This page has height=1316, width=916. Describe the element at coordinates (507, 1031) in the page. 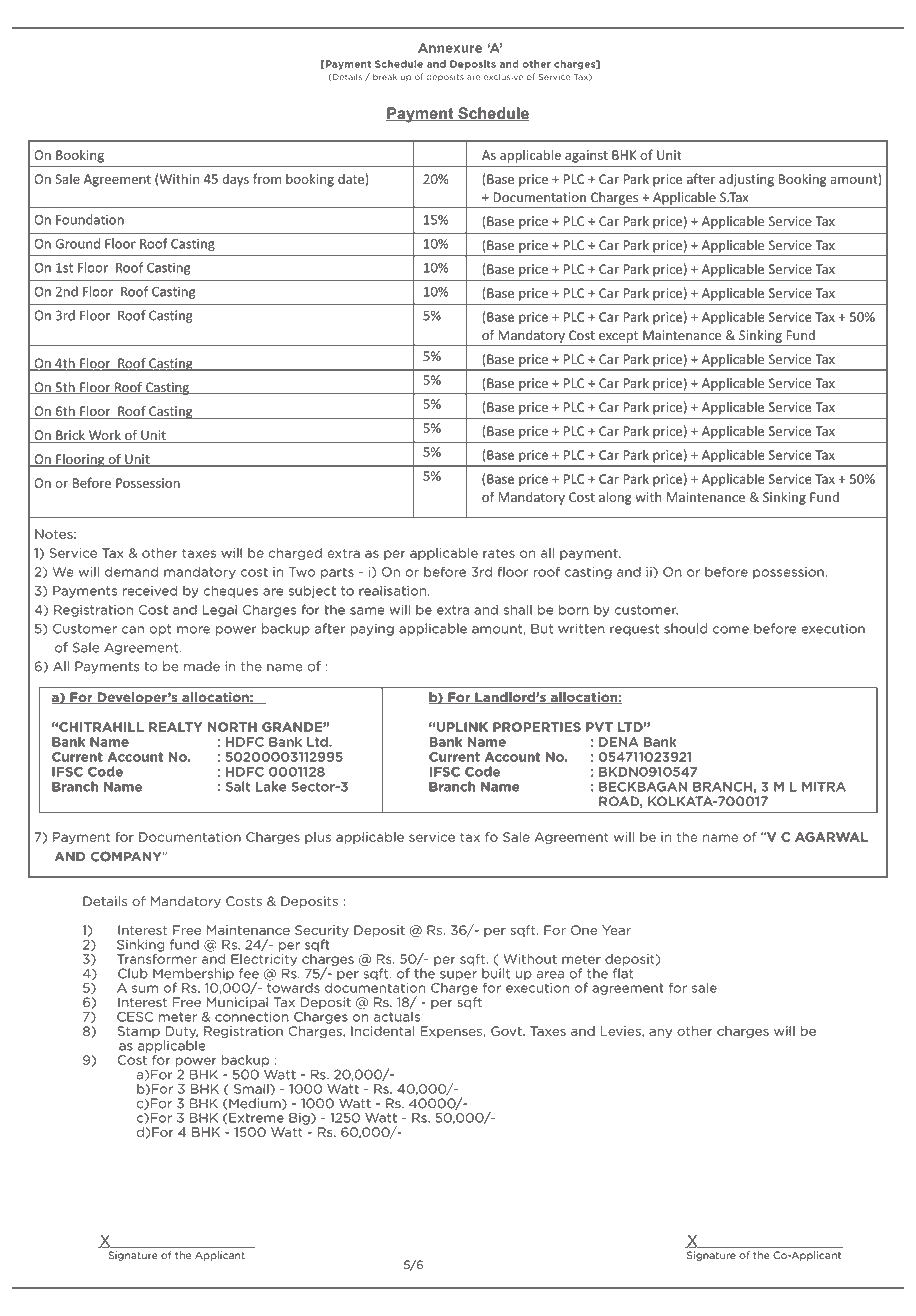

I see `Govt` at that location.
